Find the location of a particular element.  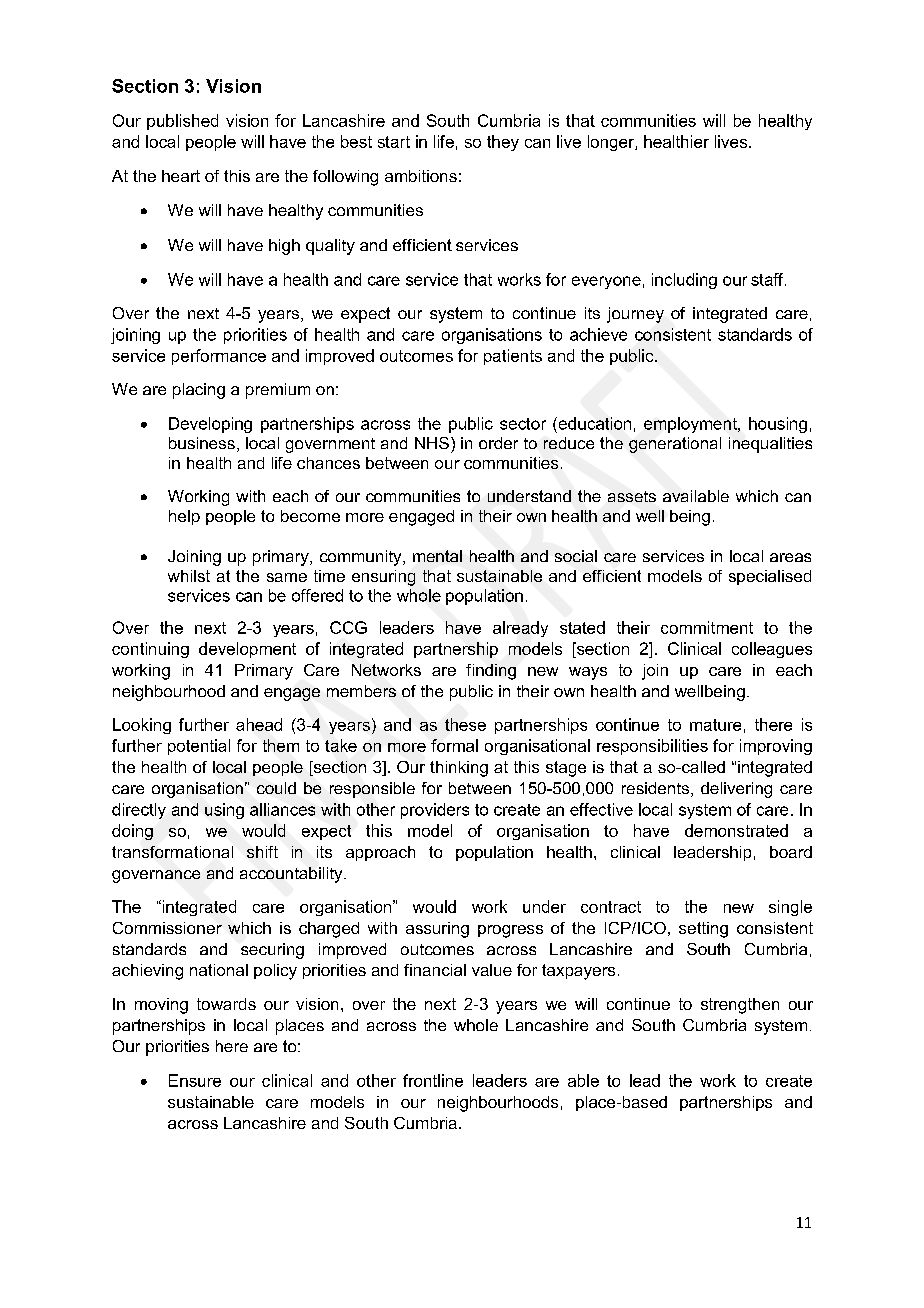

frontline is located at coordinates (433, 1080).
